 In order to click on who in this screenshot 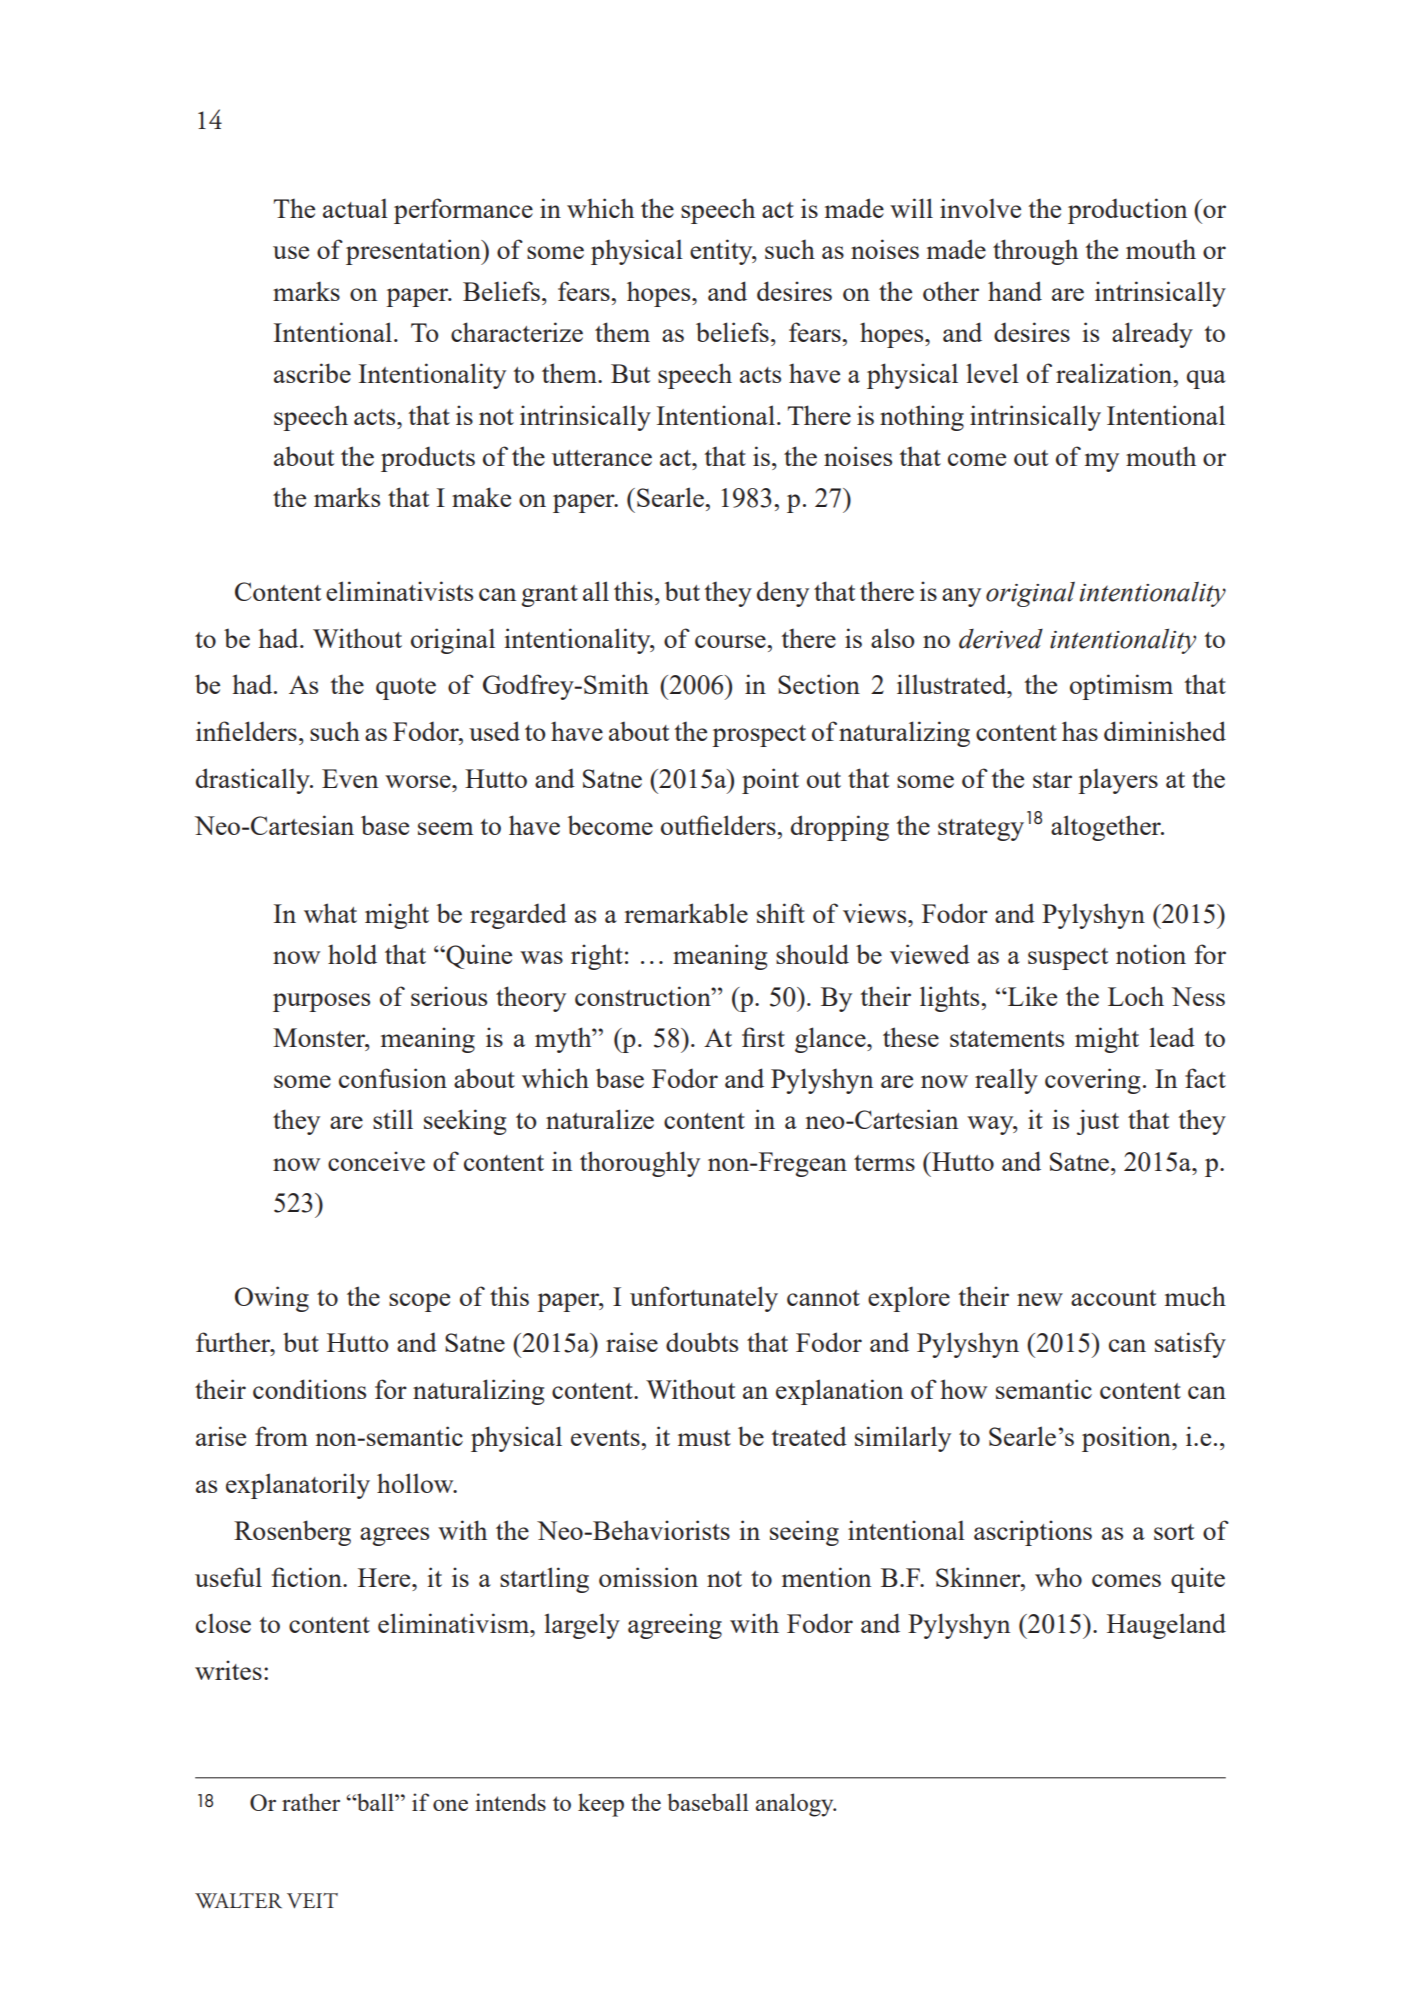, I will do `click(1058, 1577)`.
